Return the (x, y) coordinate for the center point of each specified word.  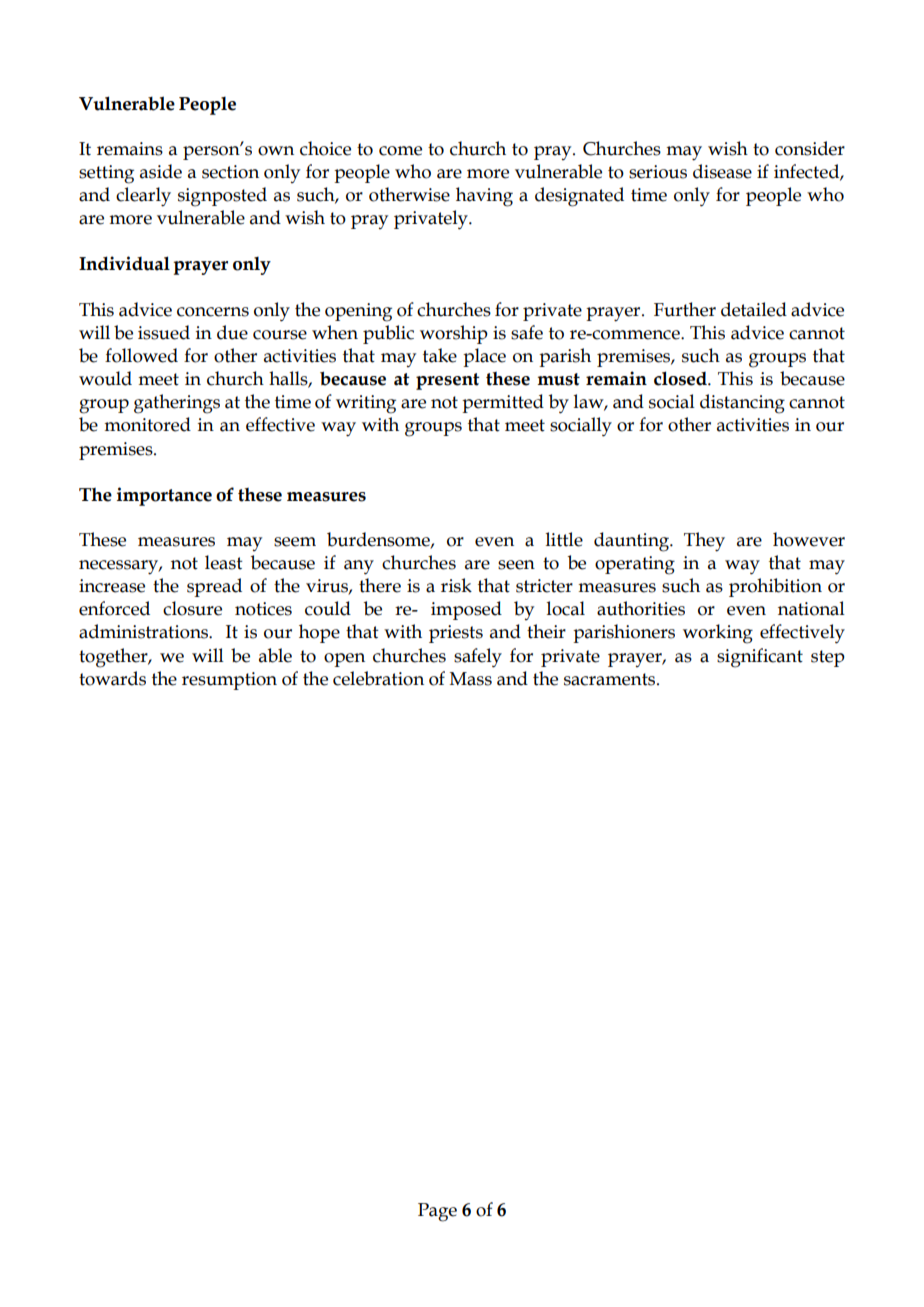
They (704, 542)
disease (722, 171)
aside (161, 171)
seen (516, 565)
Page (437, 1212)
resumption (229, 681)
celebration (378, 678)
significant (760, 658)
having (484, 197)
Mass (470, 679)
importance (164, 496)
